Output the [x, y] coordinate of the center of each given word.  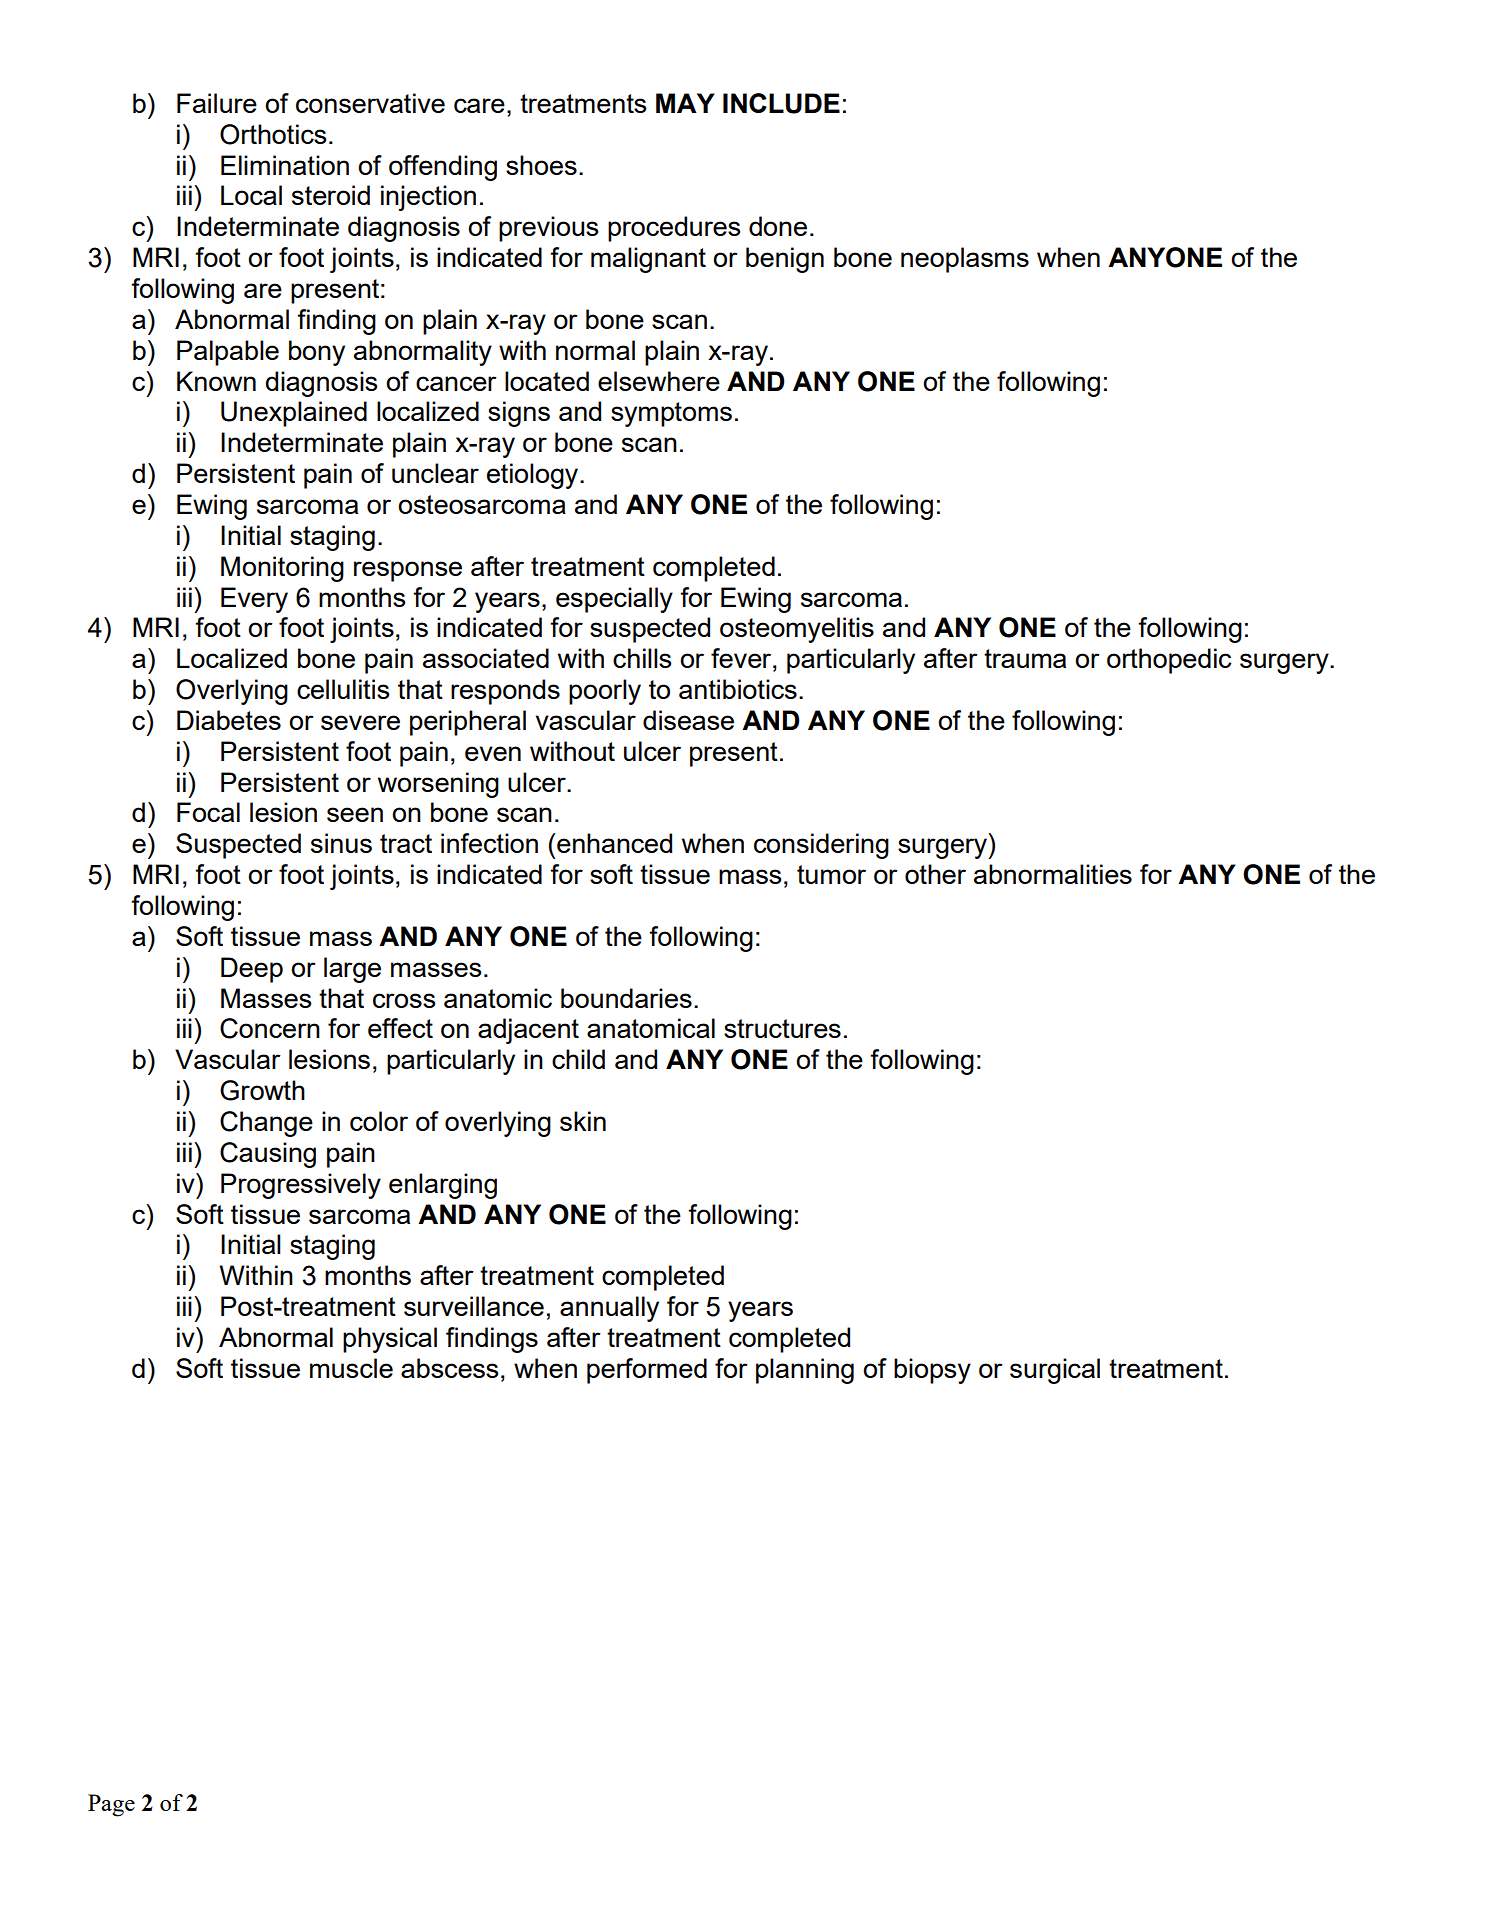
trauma [1025, 658]
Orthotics [273, 134]
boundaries [626, 998]
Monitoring [282, 569]
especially [614, 600]
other [935, 874]
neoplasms [965, 260]
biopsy [932, 1371]
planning [805, 1371]
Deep [252, 970]
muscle [351, 1368]
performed [647, 1371]
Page [111, 1805]
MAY [685, 103]
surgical [1055, 1371]
